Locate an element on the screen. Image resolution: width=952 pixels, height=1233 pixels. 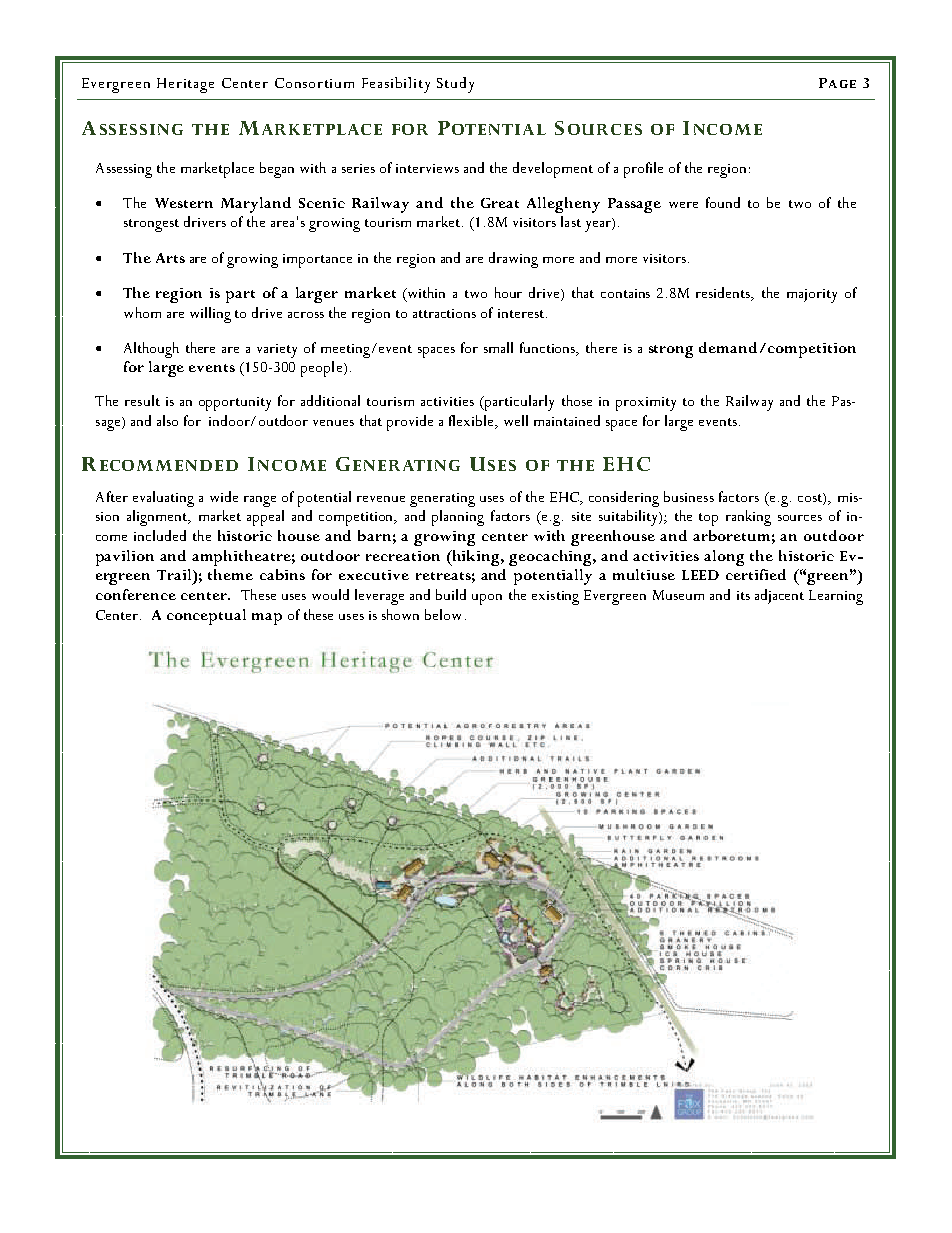
conceptual is located at coordinates (206, 617).
